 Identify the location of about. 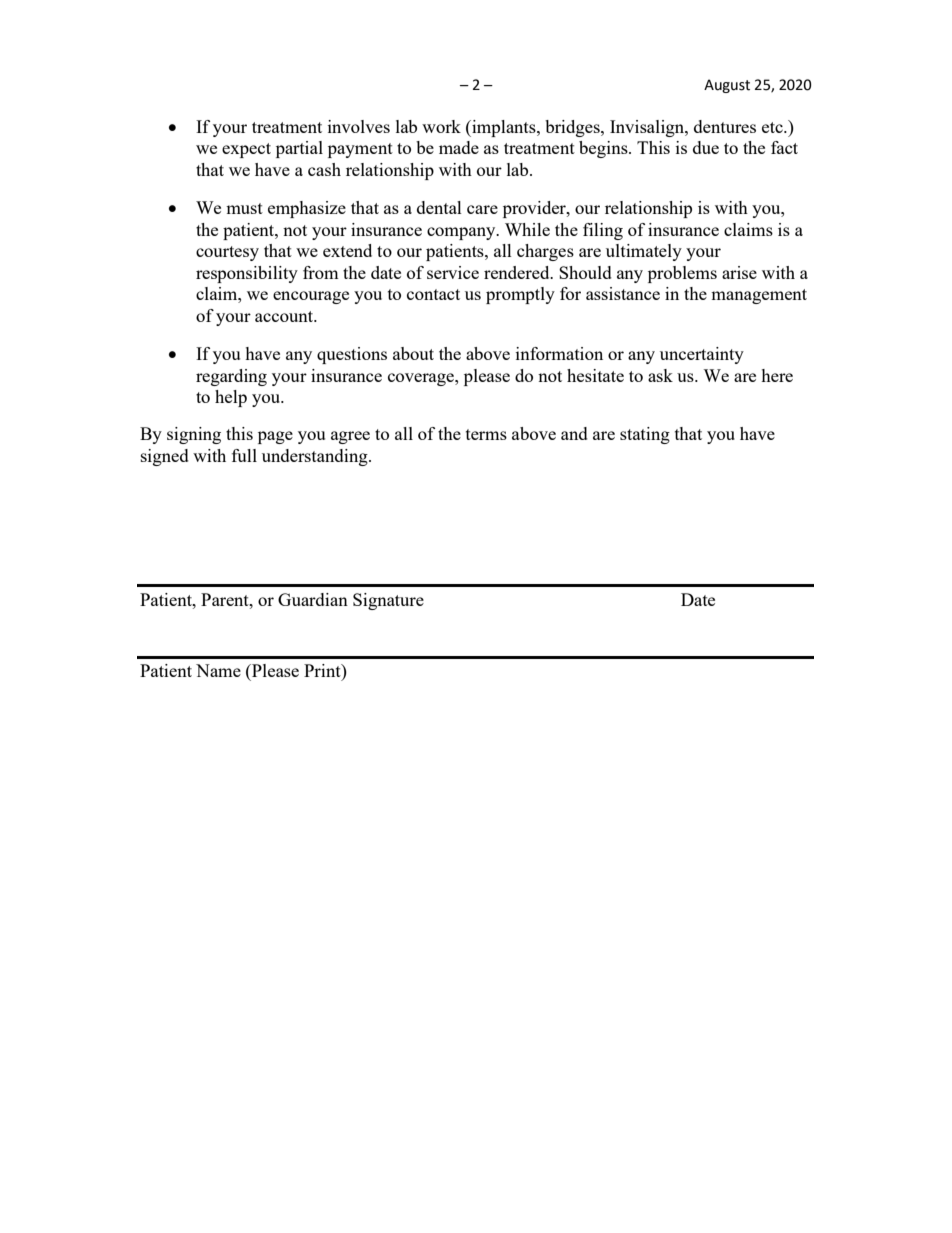
(413, 353).
